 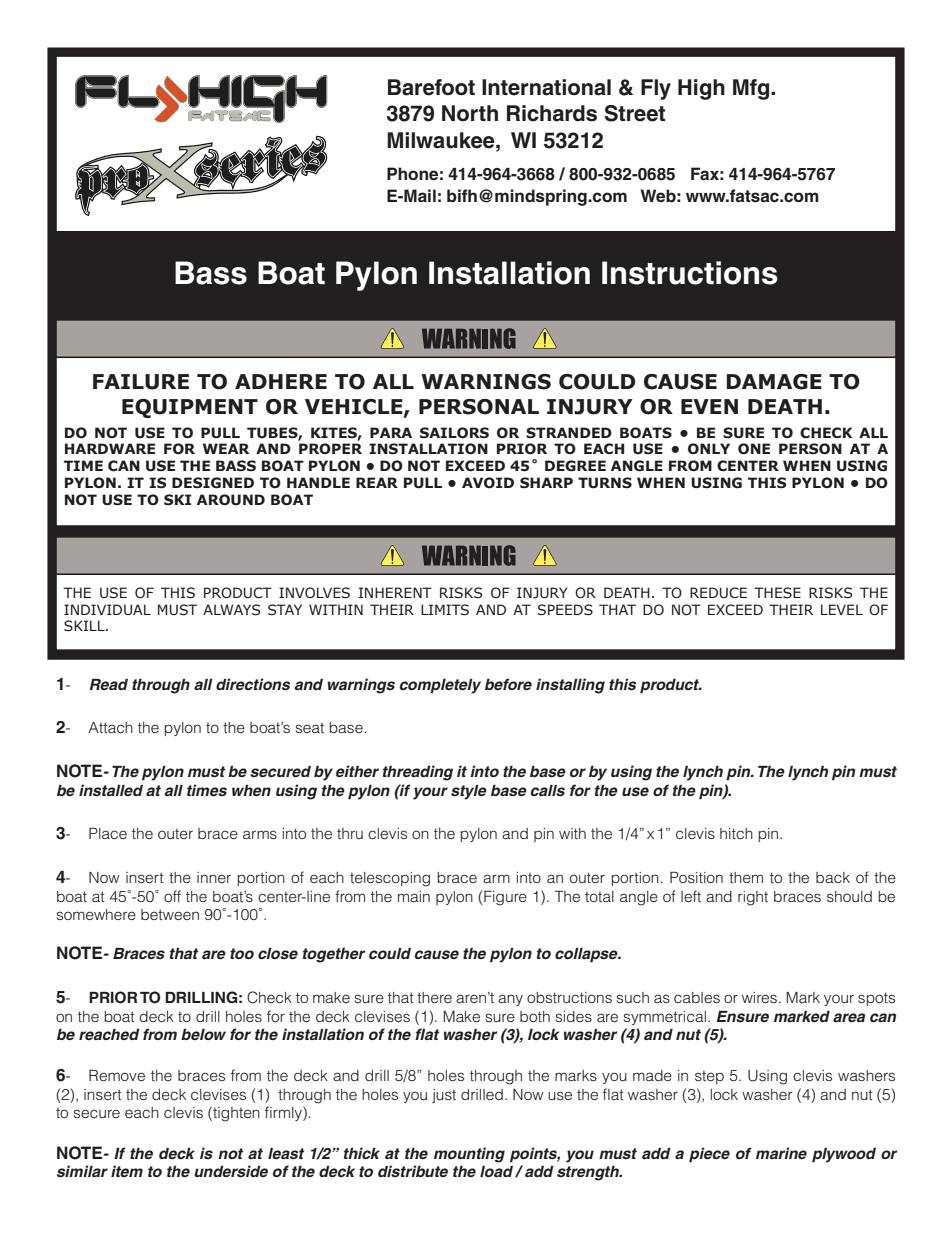 What do you see at coordinates (470, 113) in the screenshot?
I see `North` at bounding box center [470, 113].
